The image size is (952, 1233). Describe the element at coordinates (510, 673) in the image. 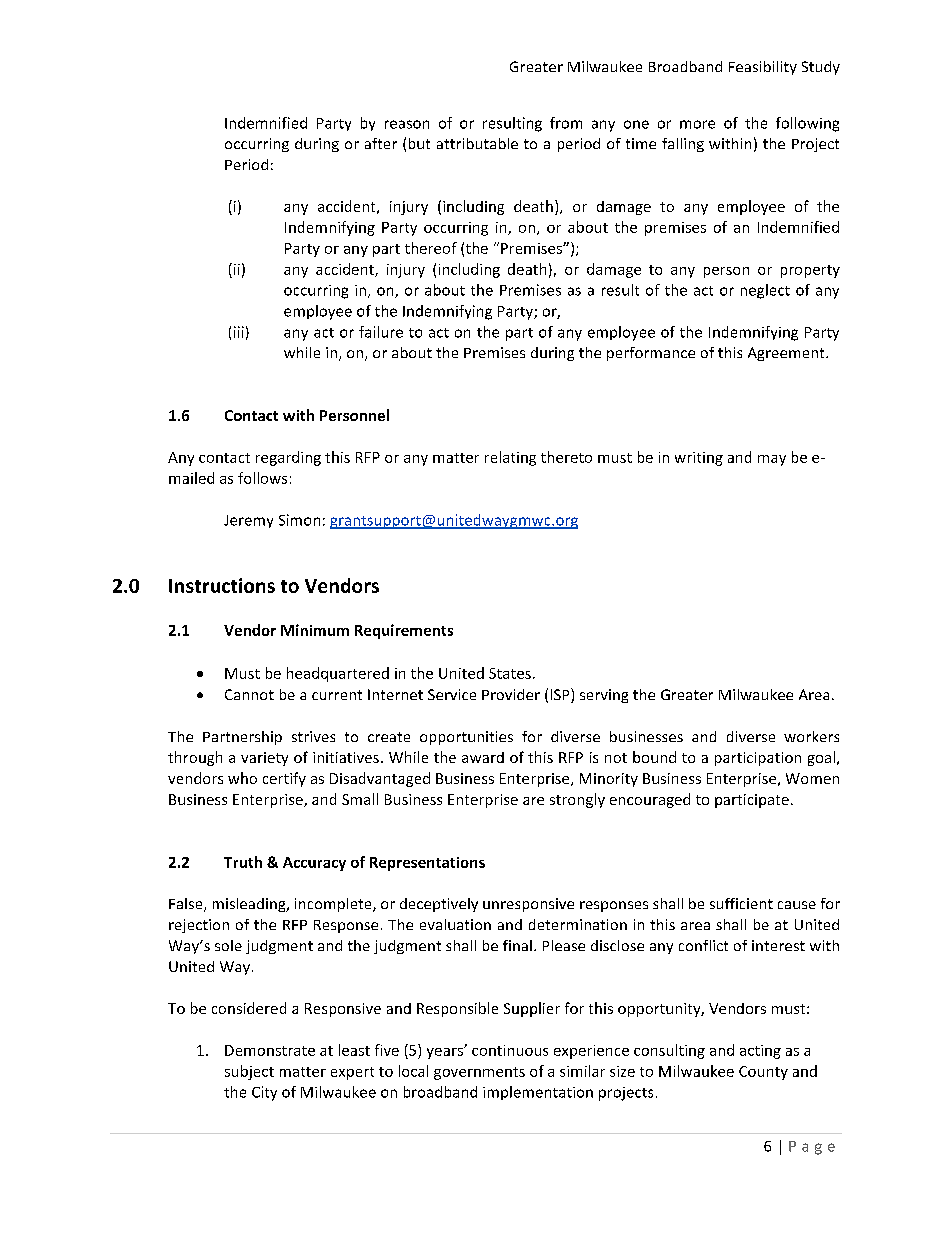

I see `States` at that location.
